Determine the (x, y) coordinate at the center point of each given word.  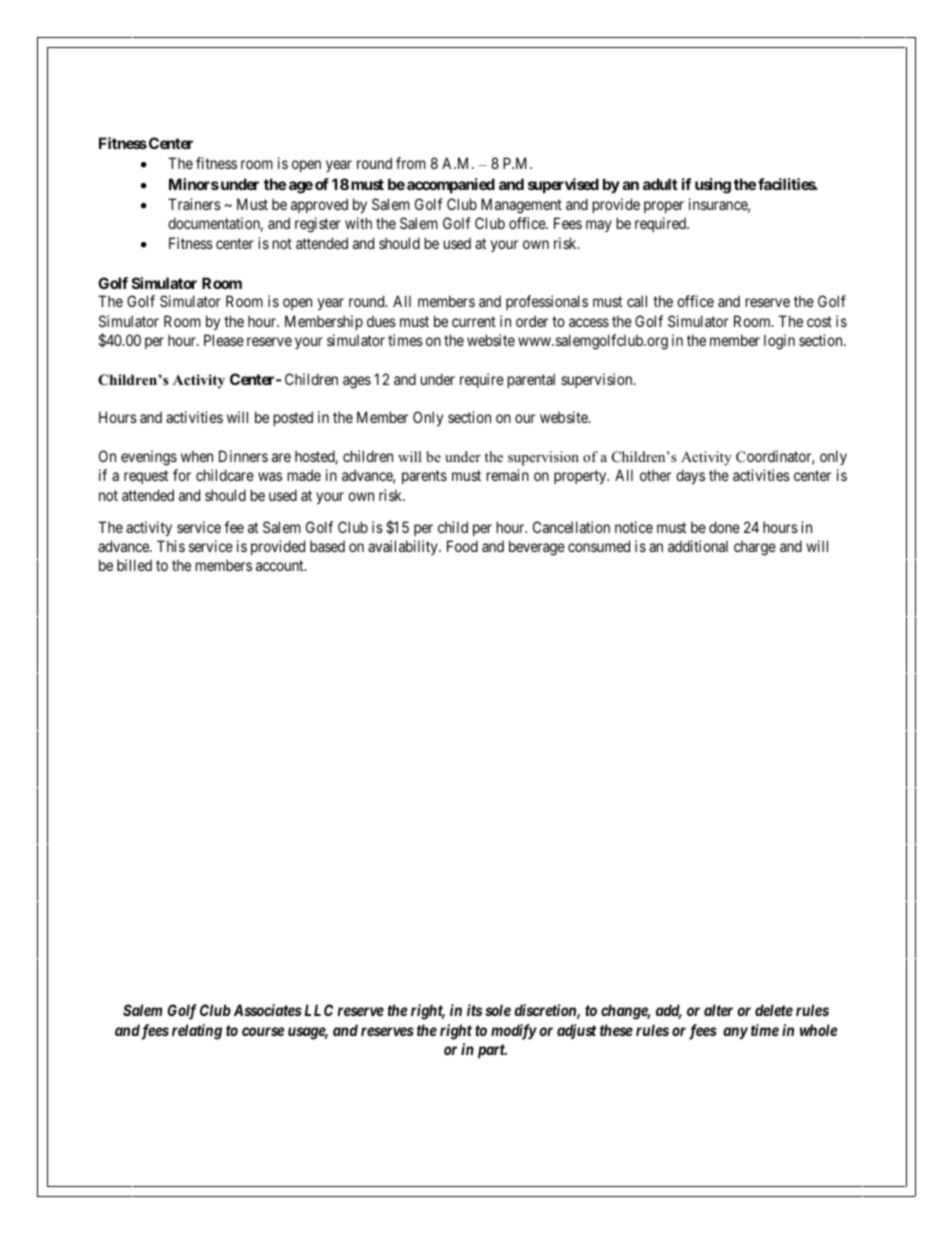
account (281, 565)
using (713, 186)
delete (774, 1010)
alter (718, 1010)
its (474, 1010)
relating (197, 1032)
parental (531, 380)
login (779, 342)
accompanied (451, 185)
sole (498, 1010)
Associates (268, 1010)
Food (462, 546)
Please (224, 340)
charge (755, 548)
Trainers (194, 204)
